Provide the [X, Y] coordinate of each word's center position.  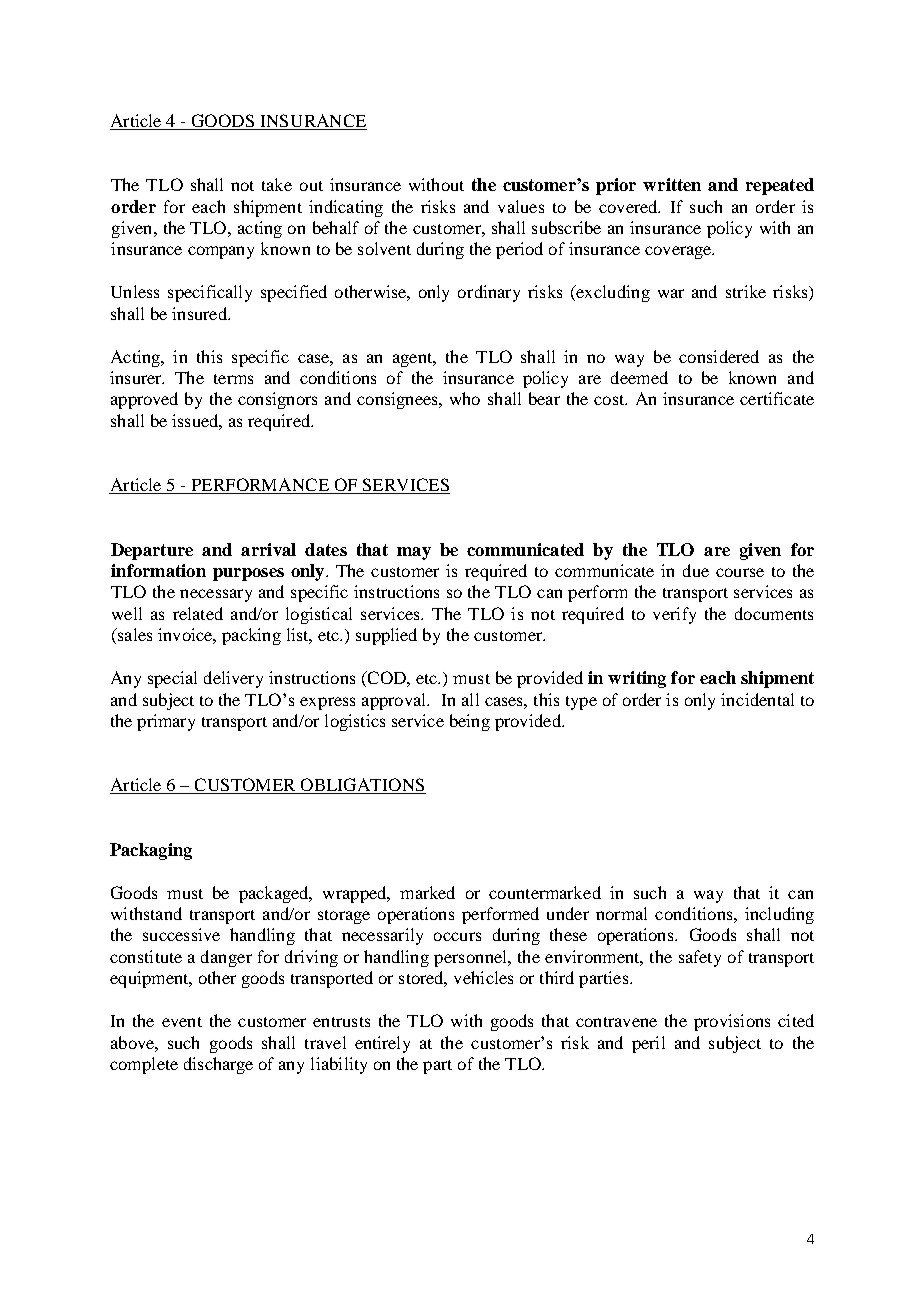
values [521, 206]
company [221, 252]
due [696, 570]
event [182, 1022]
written [672, 184]
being [470, 722]
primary [166, 722]
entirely [382, 1044]
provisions [732, 1022]
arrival [268, 549]
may [414, 553]
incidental [757, 699]
